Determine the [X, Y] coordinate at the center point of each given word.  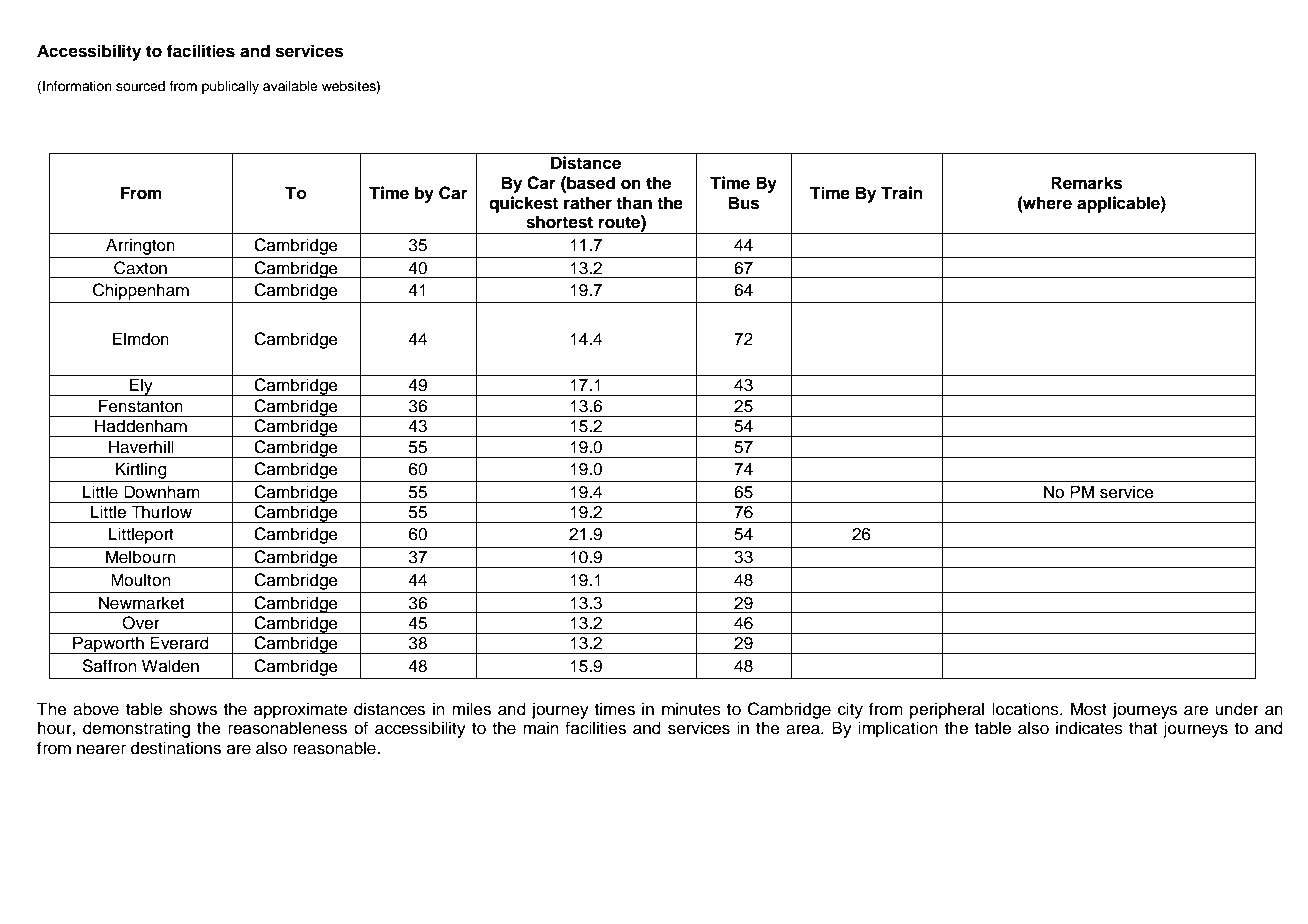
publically [230, 87]
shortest [559, 222]
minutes [691, 709]
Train [901, 192]
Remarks [1087, 183]
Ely [141, 387]
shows [193, 709]
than [634, 203]
